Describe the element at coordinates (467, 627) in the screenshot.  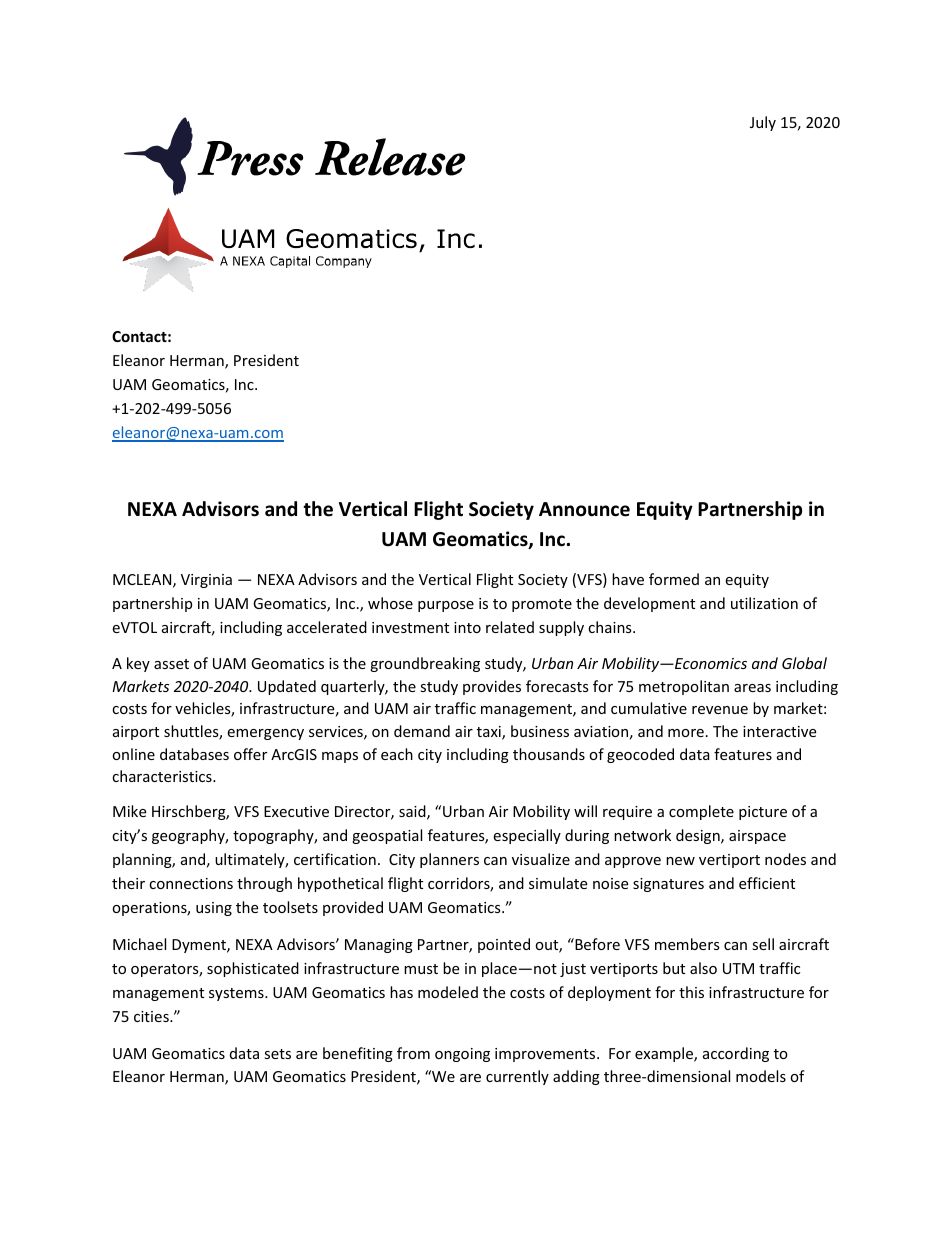
I see `into` at that location.
